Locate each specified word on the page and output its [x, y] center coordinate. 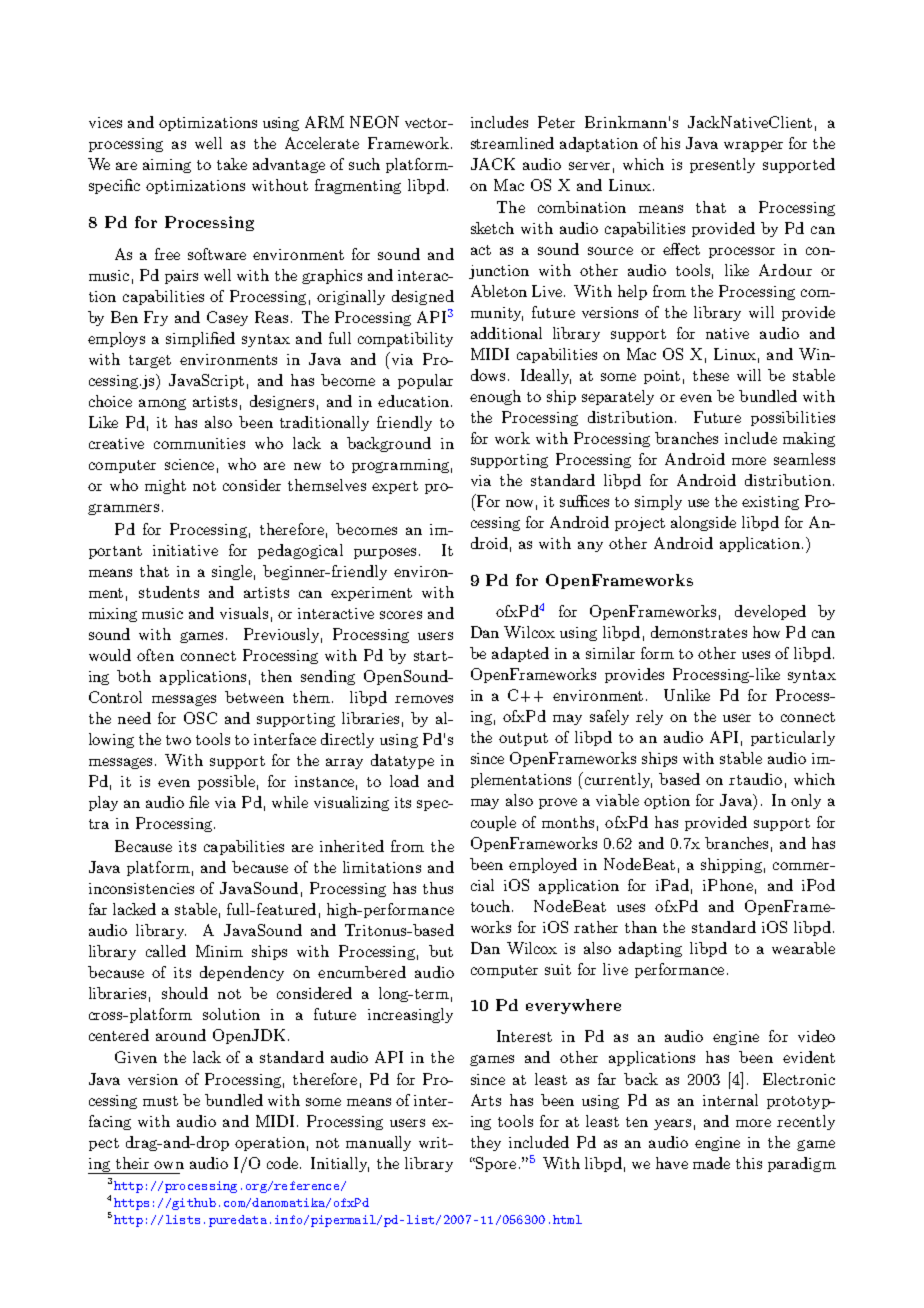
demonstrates [699, 632]
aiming [167, 166]
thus [438, 888]
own [169, 1165]
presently [722, 165]
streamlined [512, 143]
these [711, 375]
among [162, 404]
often [155, 655]
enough [495, 397]
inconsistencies [141, 888]
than [641, 927]
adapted [520, 654]
